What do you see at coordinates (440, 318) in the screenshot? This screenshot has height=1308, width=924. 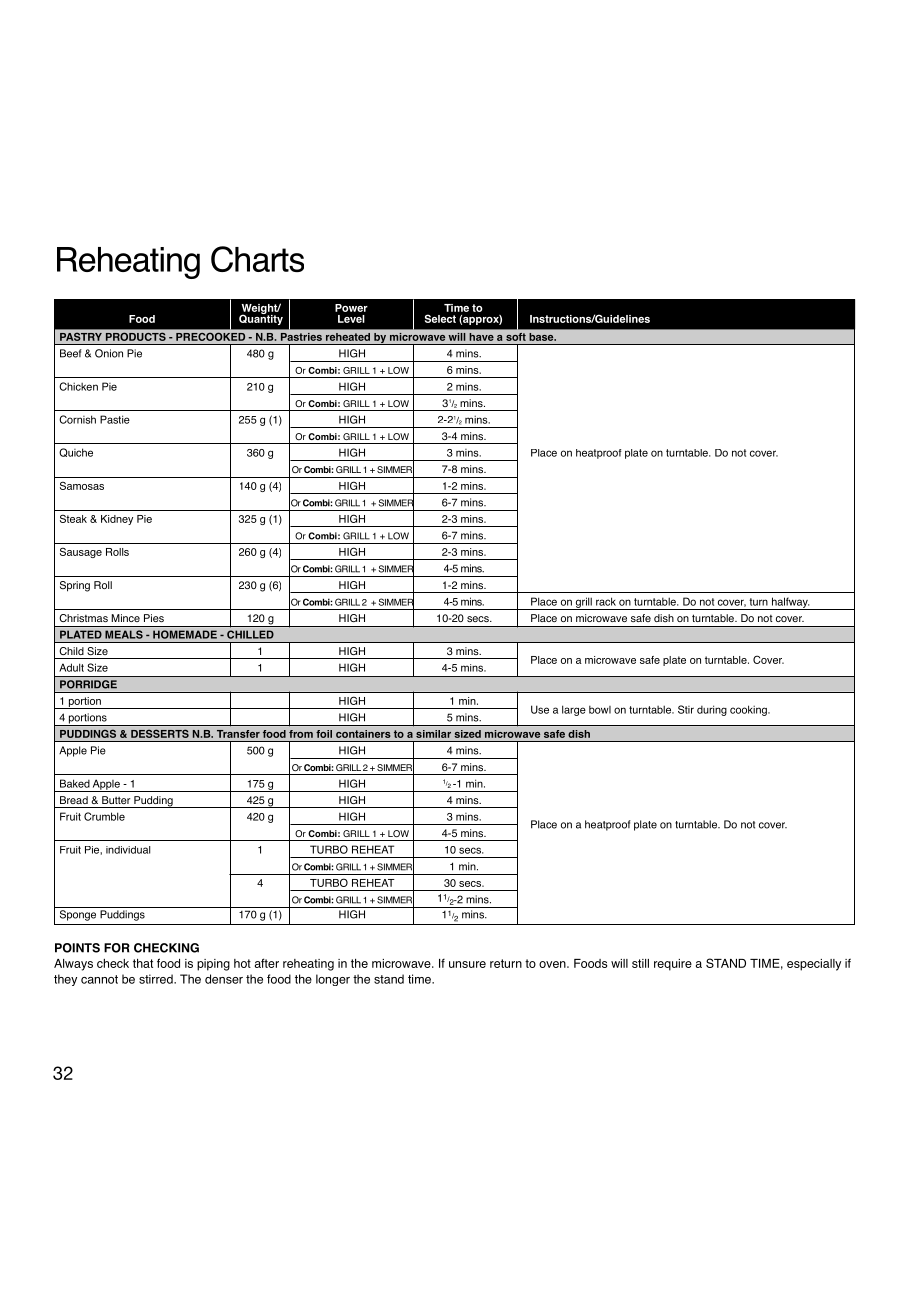 I see `Select` at bounding box center [440, 318].
